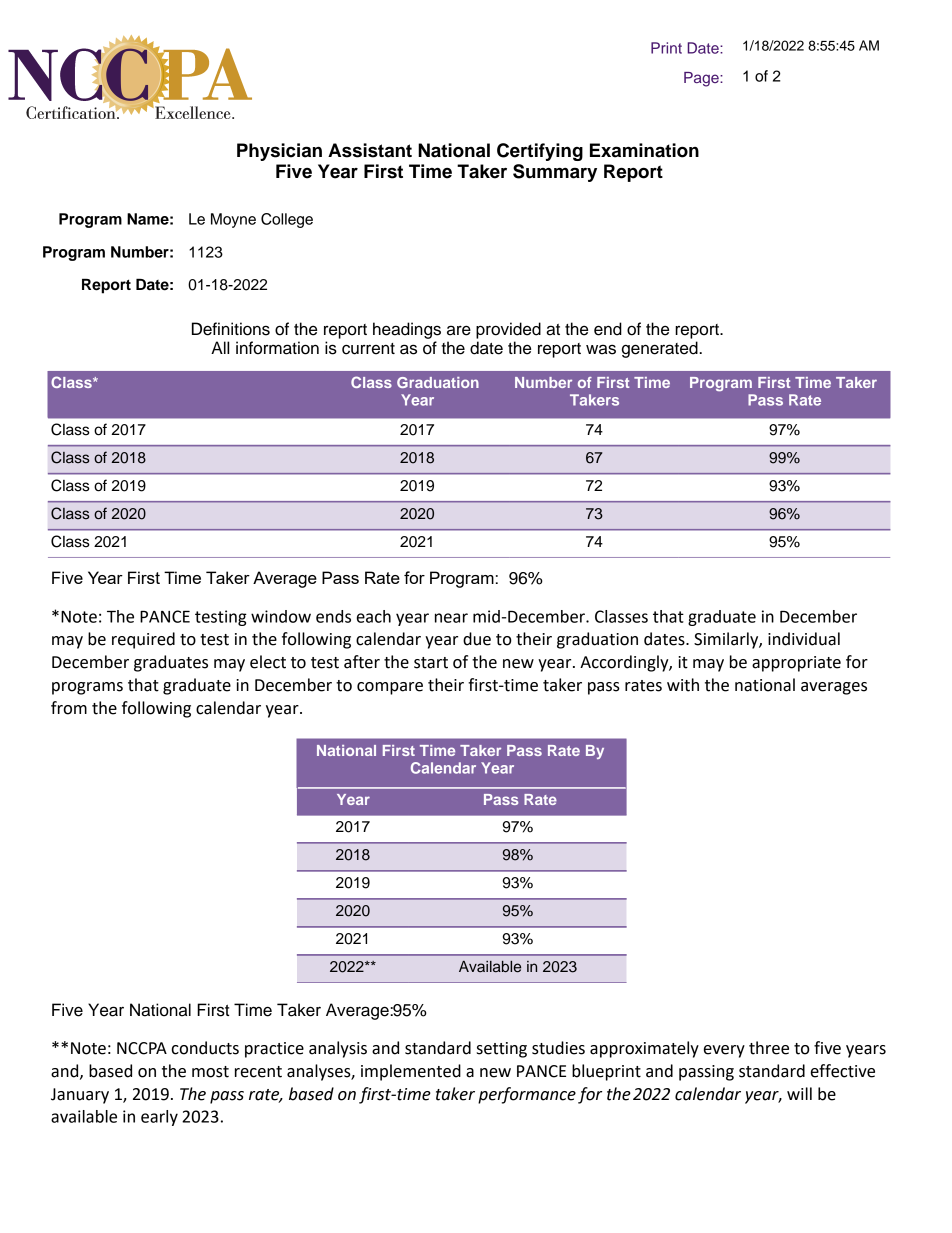 This screenshot has height=1233, width=952. Describe the element at coordinates (69, 708) in the screenshot. I see `from` at that location.
